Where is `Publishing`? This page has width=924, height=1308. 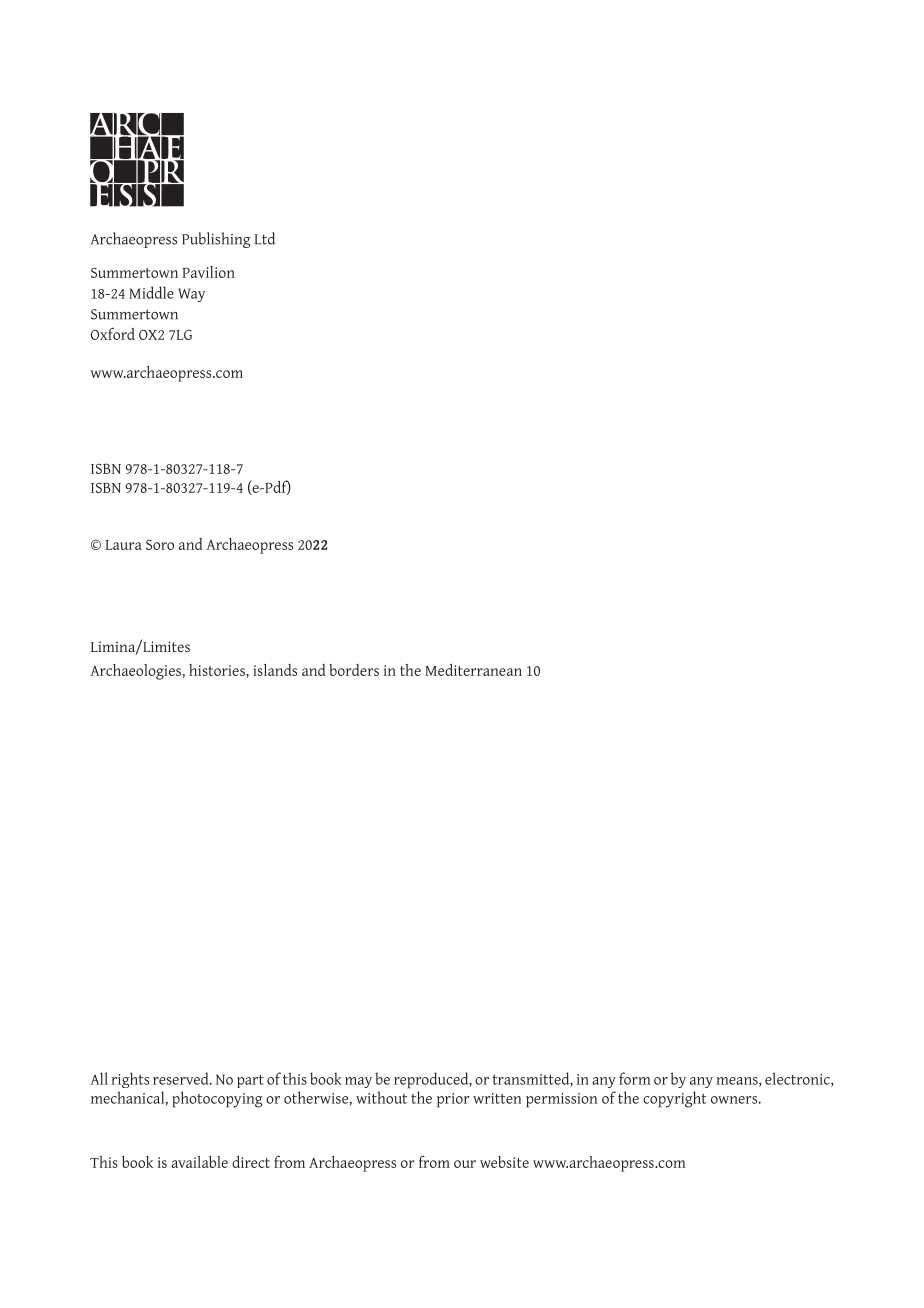
Publishing is located at coordinates (216, 240).
